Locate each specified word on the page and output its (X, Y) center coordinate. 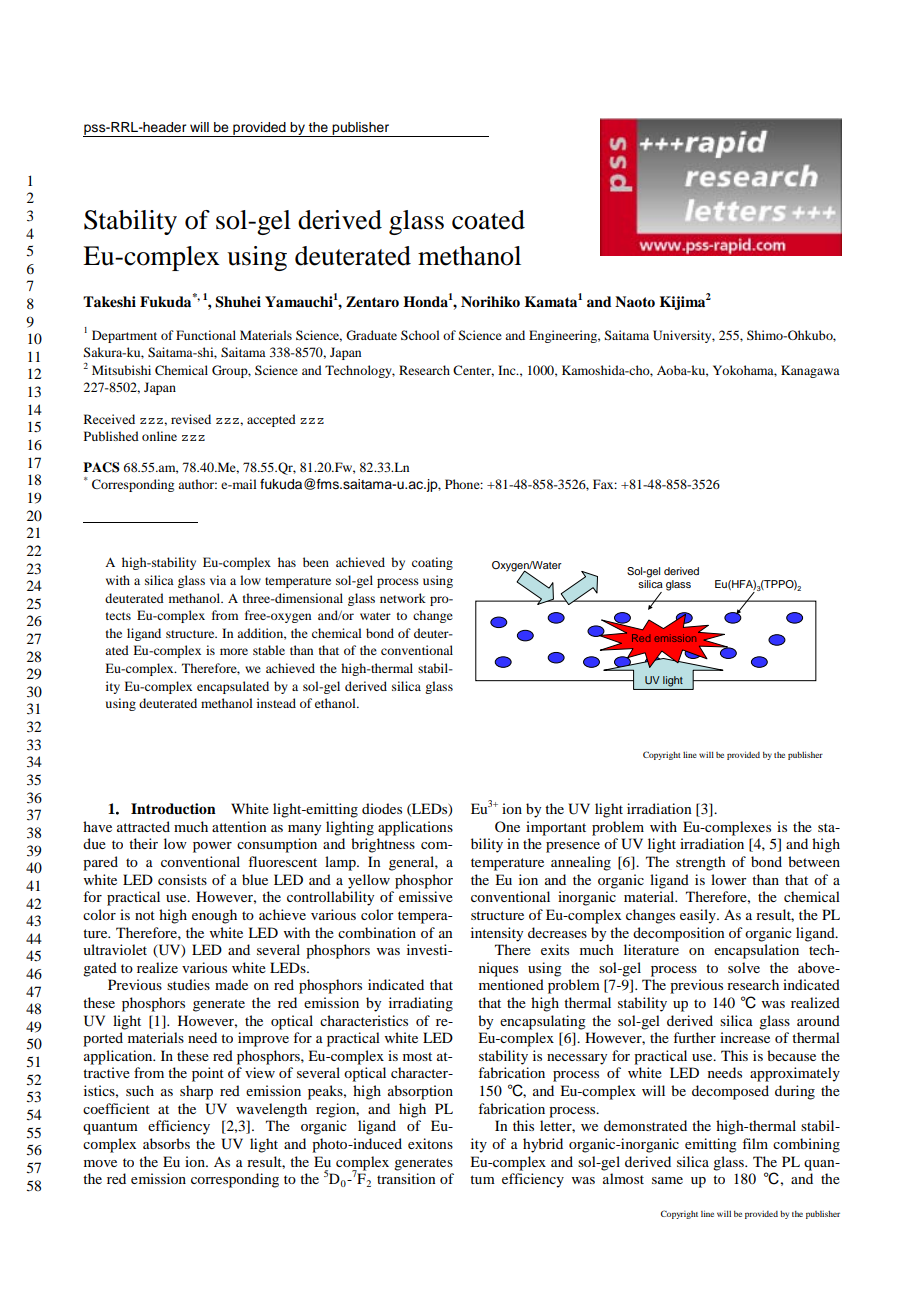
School (420, 335)
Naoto (635, 301)
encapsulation (756, 951)
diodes (382, 808)
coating (432, 563)
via (218, 580)
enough (214, 916)
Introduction (173, 808)
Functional (206, 335)
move (100, 1163)
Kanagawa (810, 371)
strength (701, 863)
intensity (497, 934)
